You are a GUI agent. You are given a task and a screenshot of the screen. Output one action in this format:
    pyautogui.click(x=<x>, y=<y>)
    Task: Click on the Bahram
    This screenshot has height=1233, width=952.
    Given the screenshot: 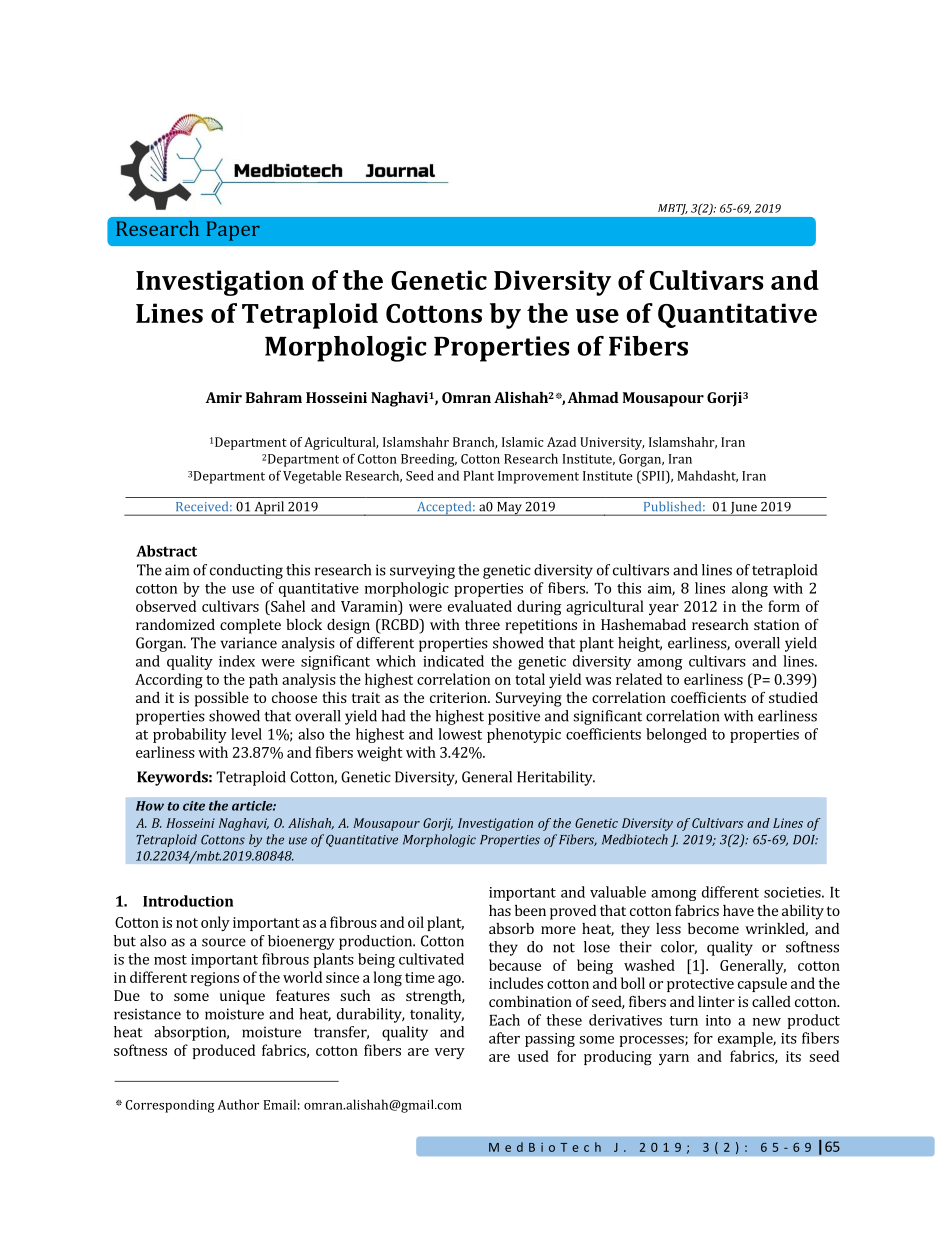 What is the action you would take?
    pyautogui.click(x=274, y=397)
